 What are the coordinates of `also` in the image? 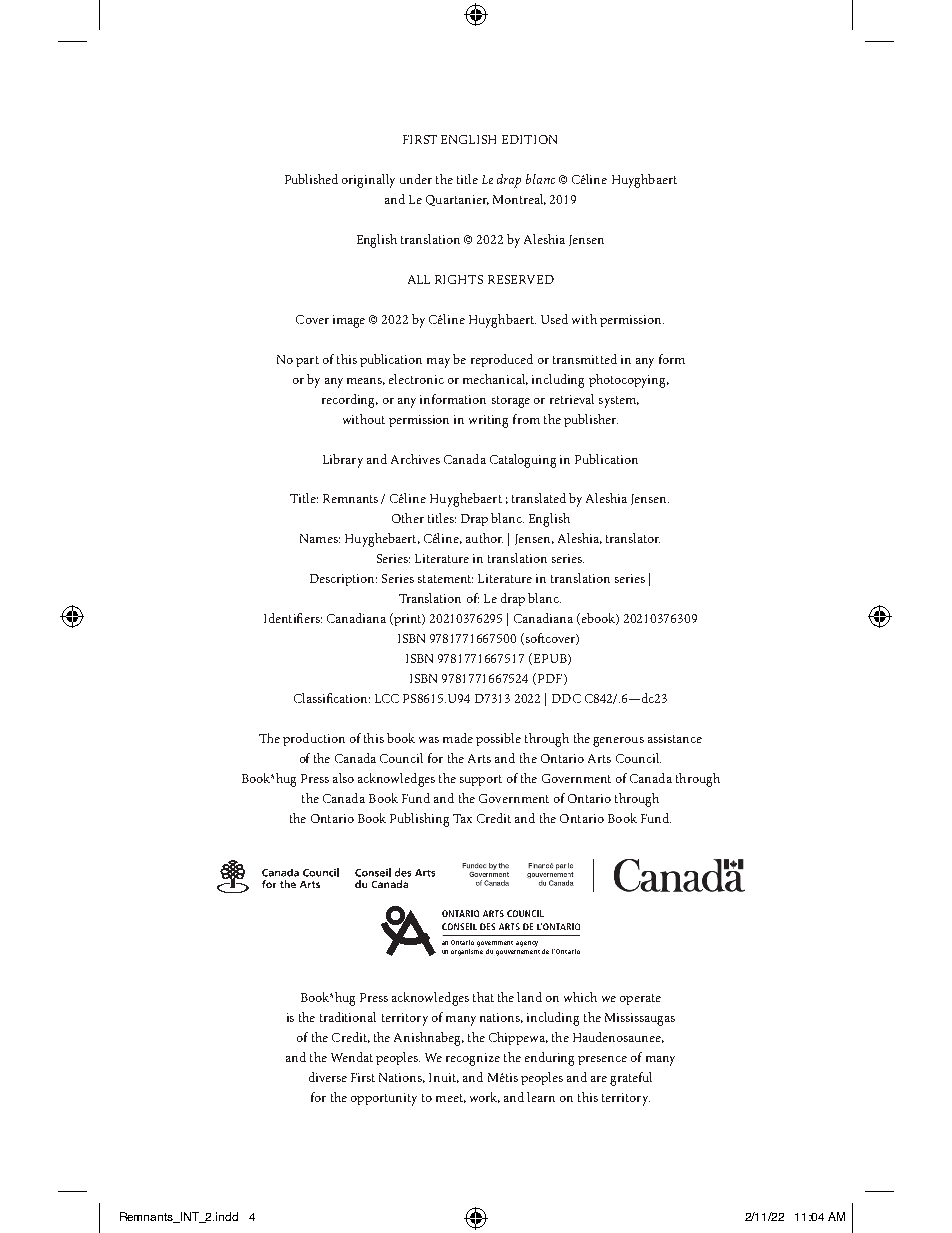 It's located at (343, 778).
